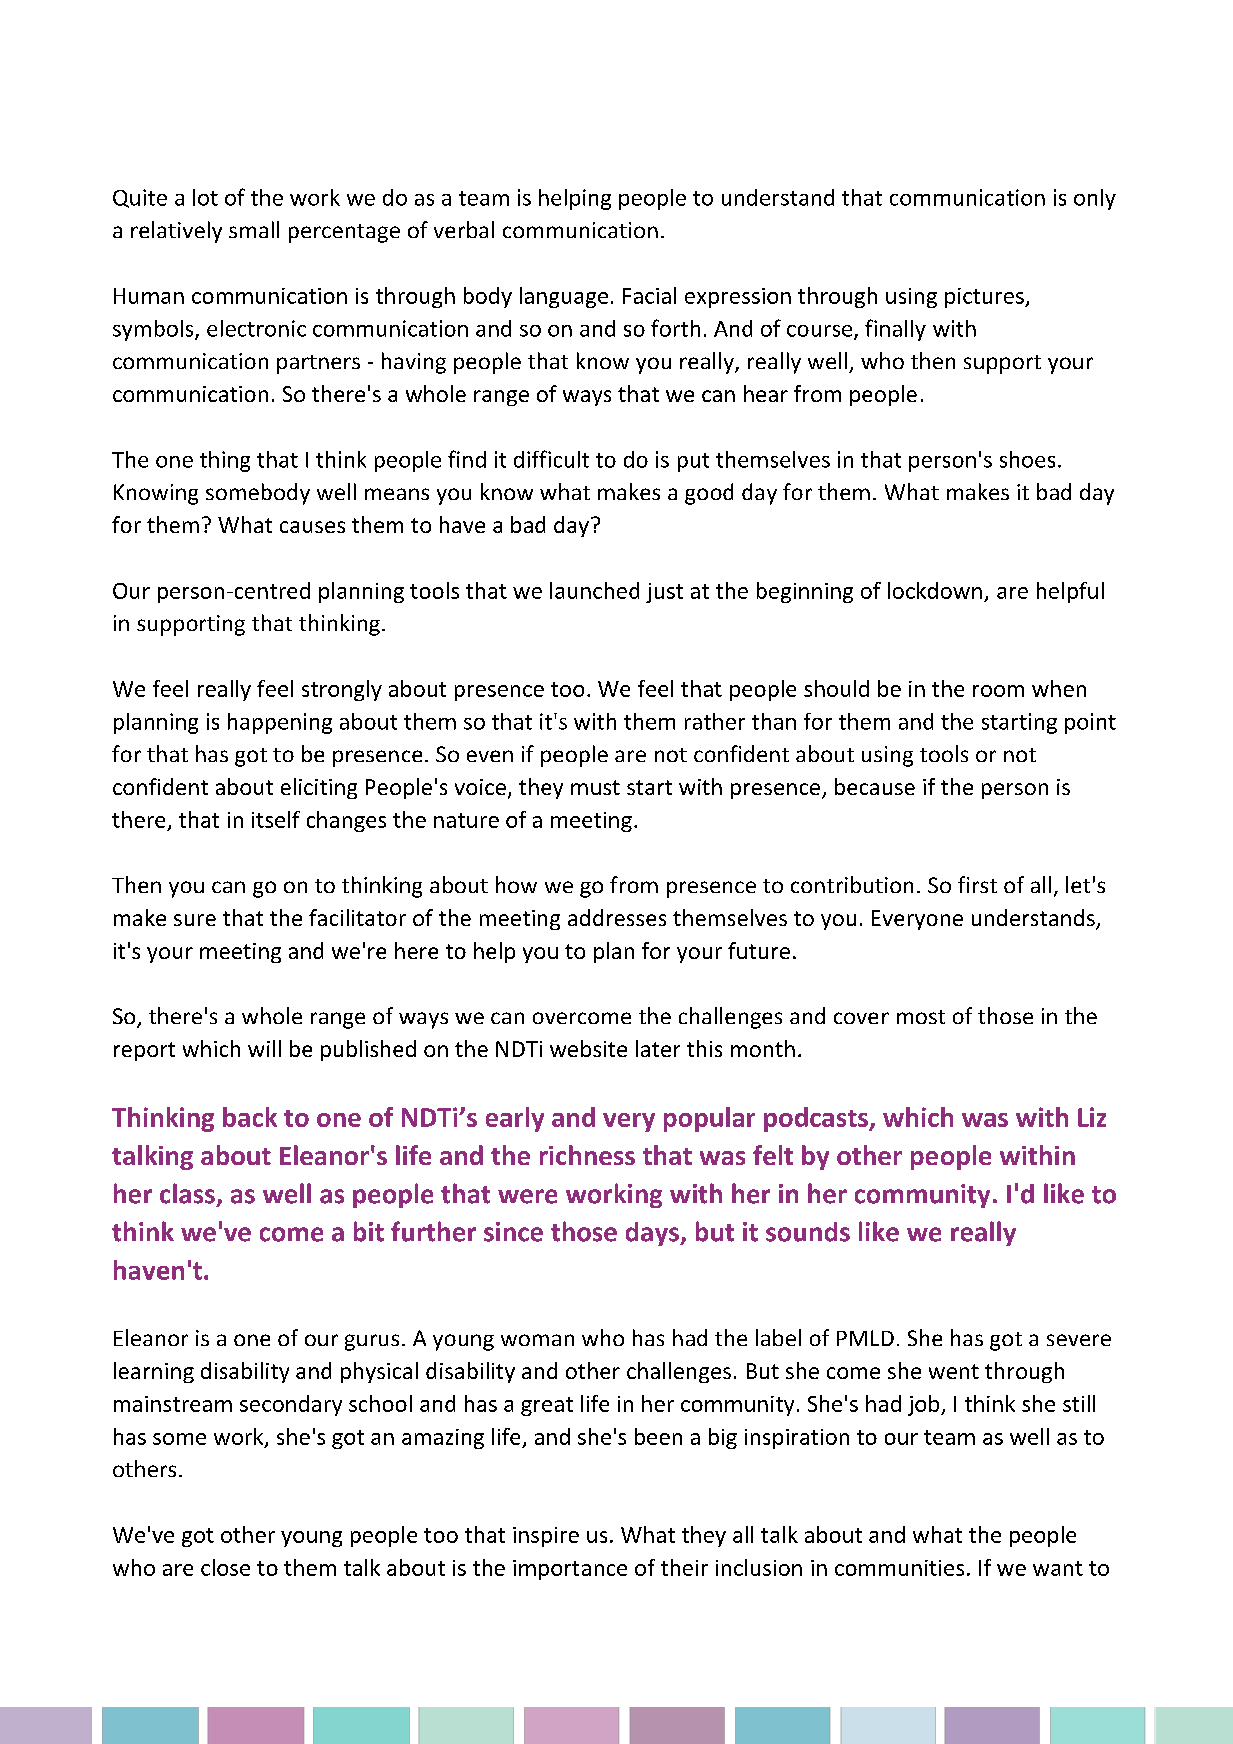  I want to click on close, so click(225, 1567).
